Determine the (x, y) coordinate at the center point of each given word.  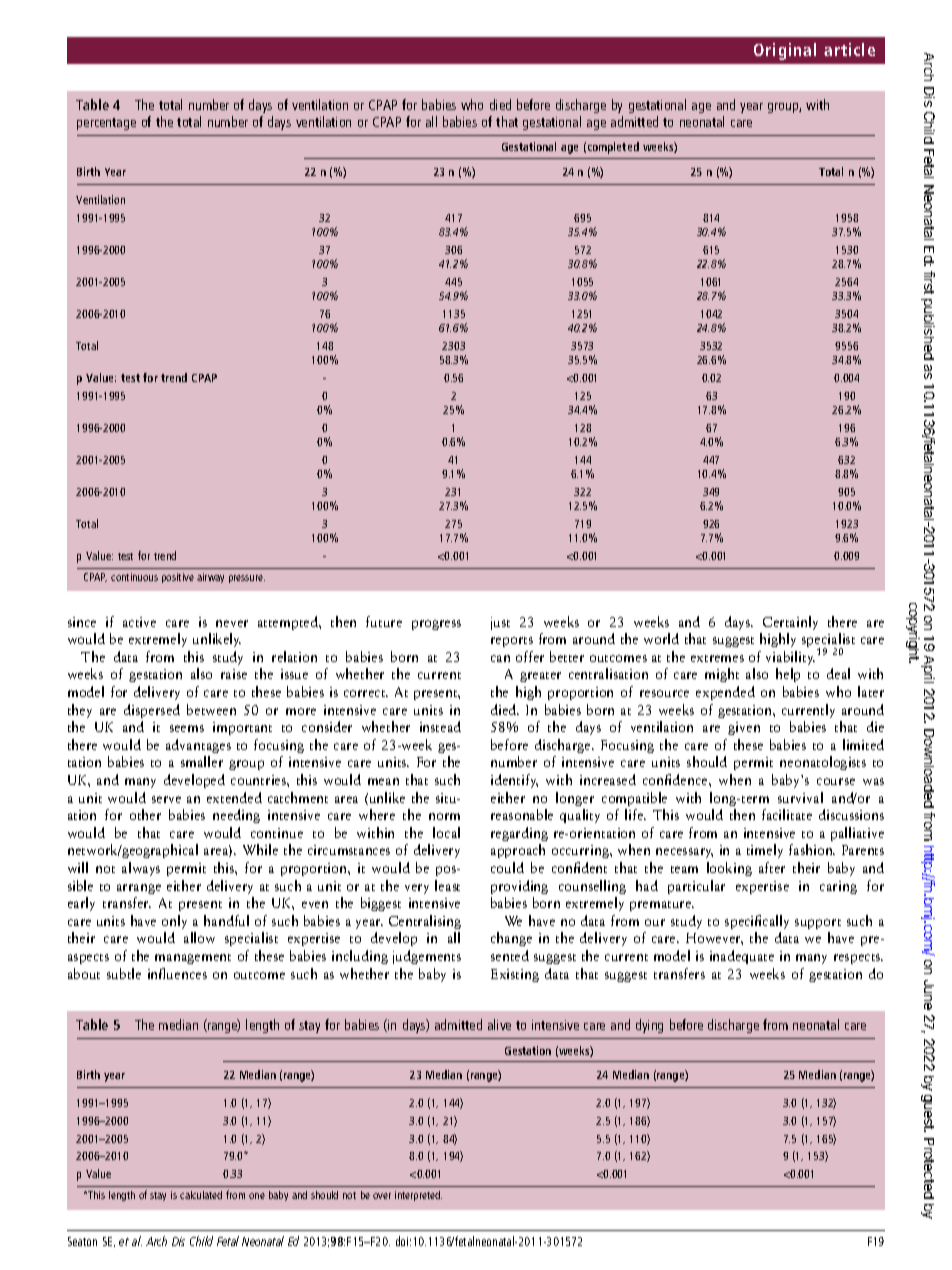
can (500, 658)
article (849, 49)
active (139, 622)
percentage (106, 124)
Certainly (790, 623)
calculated (201, 1195)
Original (785, 51)
